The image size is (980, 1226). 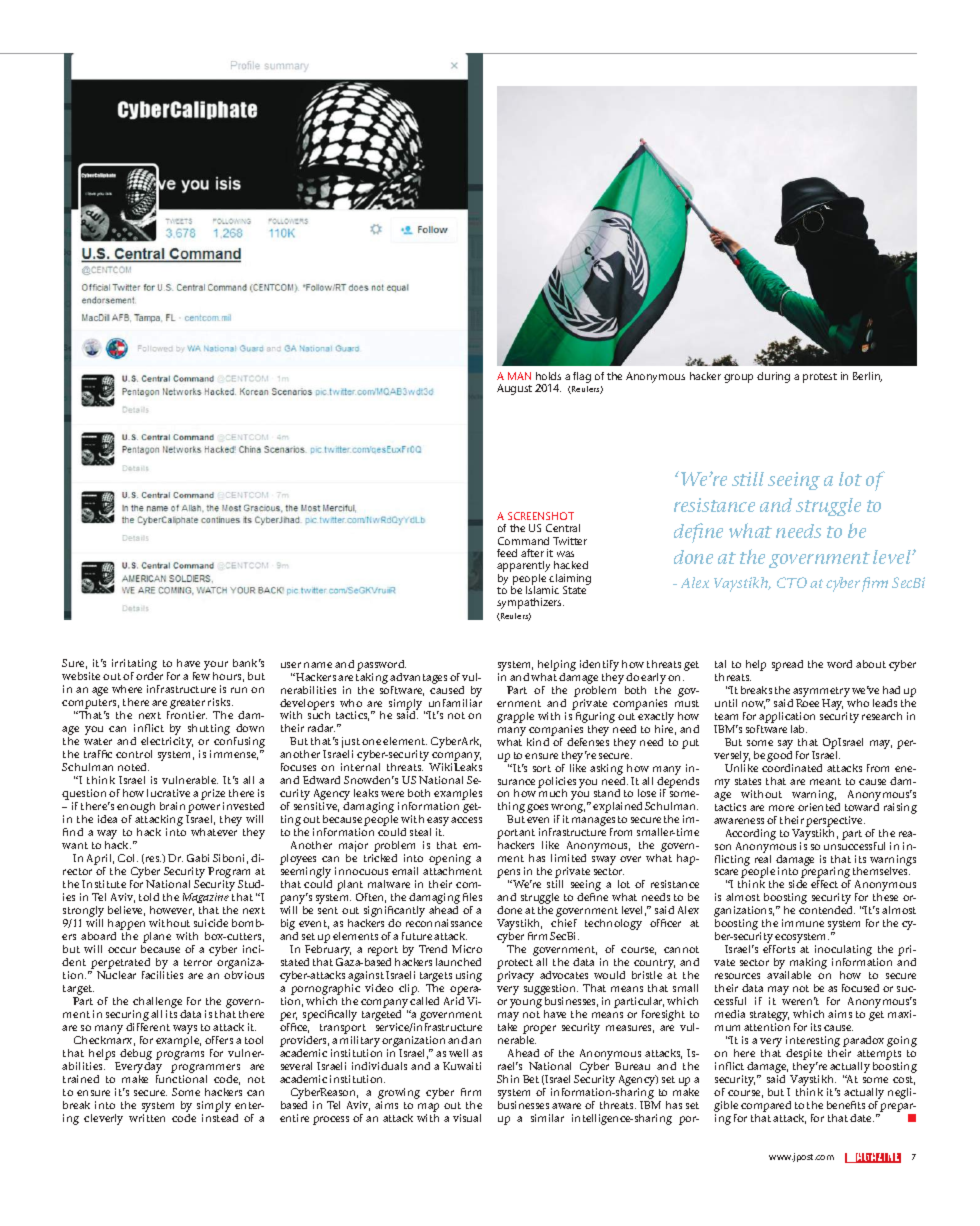 What do you see at coordinates (835, 821) in the page?
I see `perspective` at bounding box center [835, 821].
